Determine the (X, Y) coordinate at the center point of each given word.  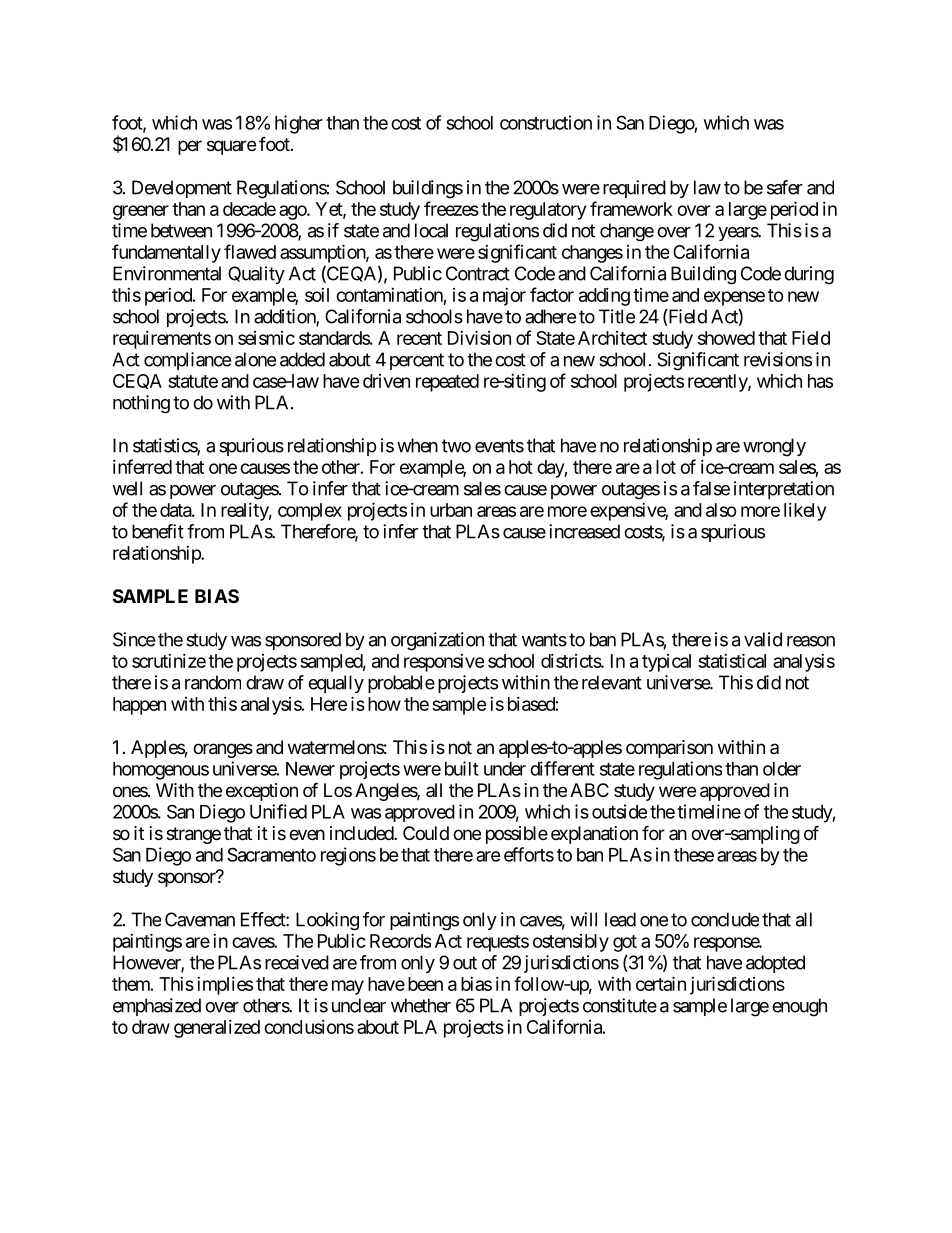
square (231, 147)
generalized (217, 1029)
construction (546, 122)
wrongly (774, 447)
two (456, 446)
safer (785, 187)
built (462, 768)
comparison (669, 749)
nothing (141, 404)
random (213, 682)
